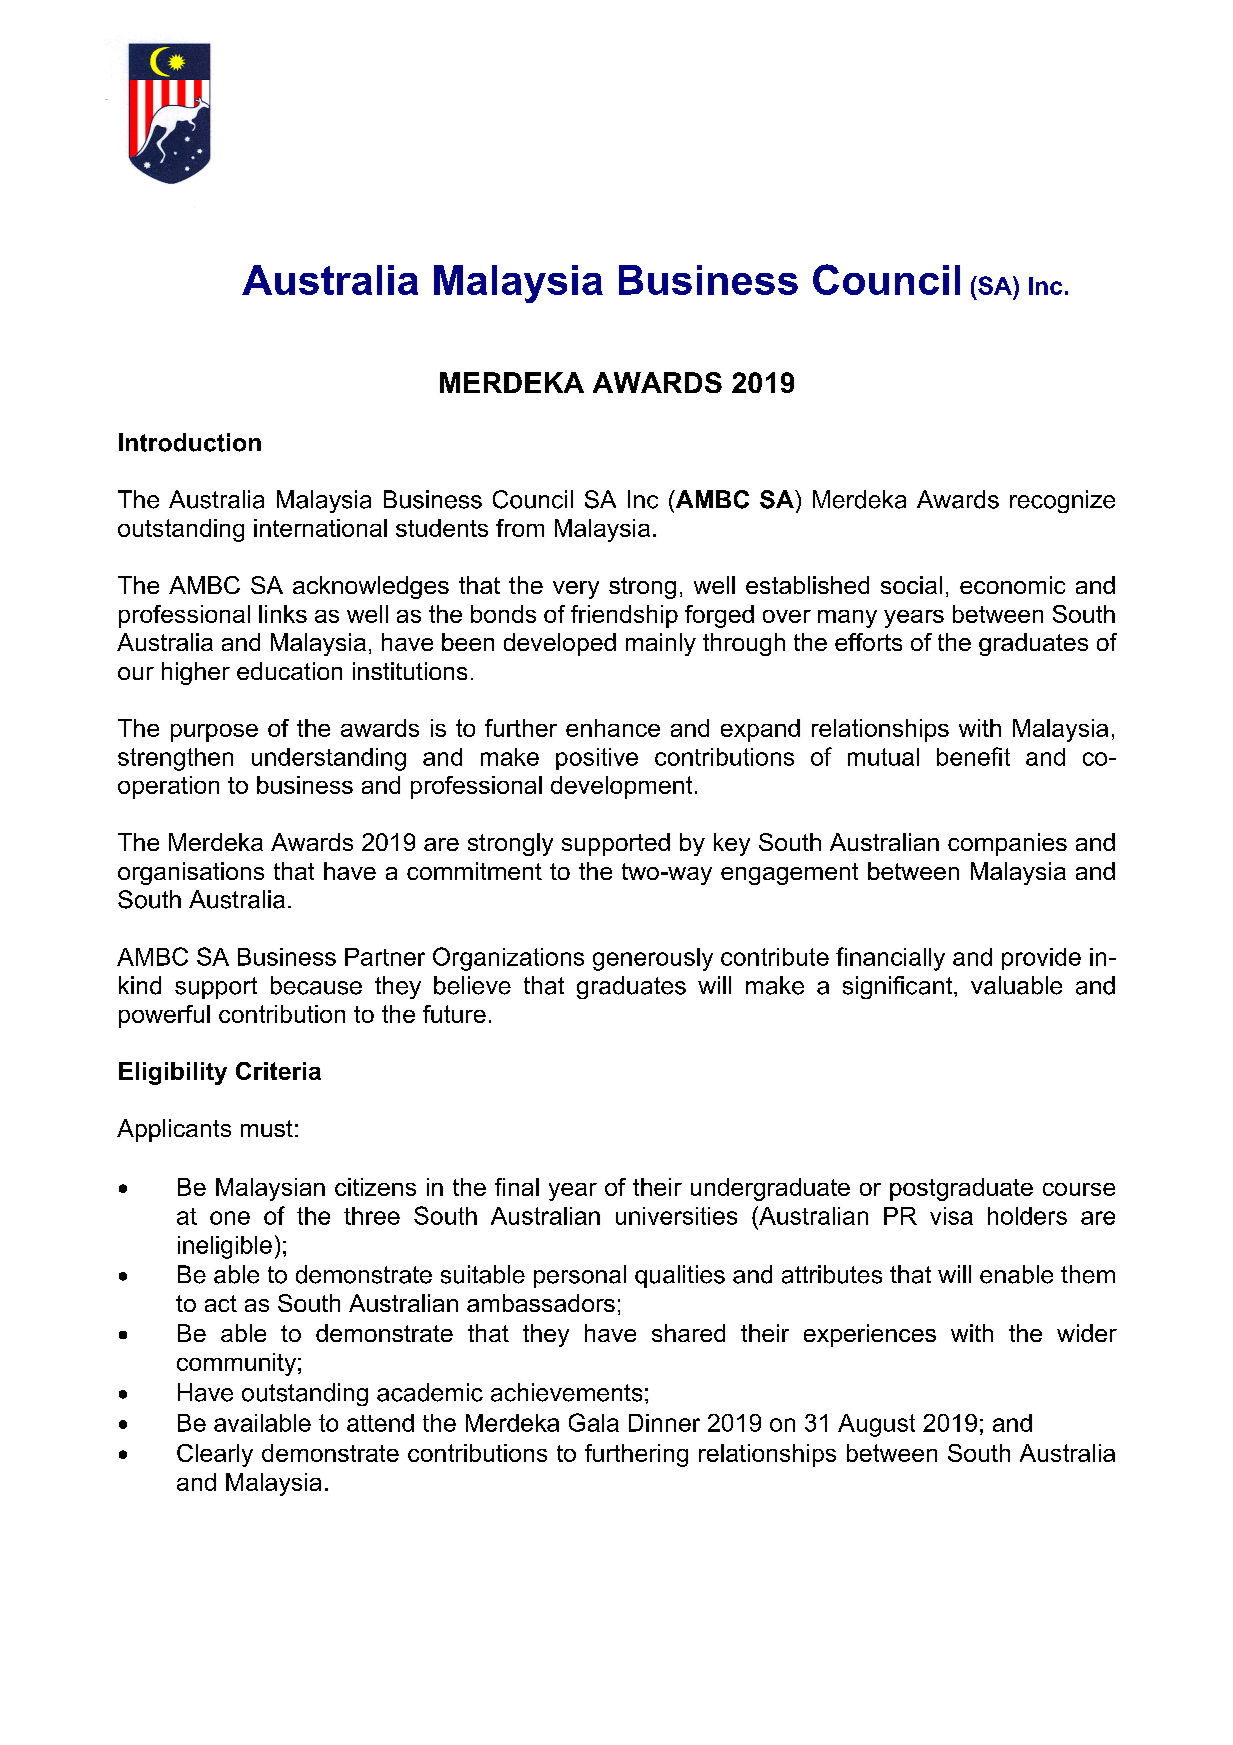  Describe the element at coordinates (961, 1189) in the page. I see `postgraduate` at that location.
